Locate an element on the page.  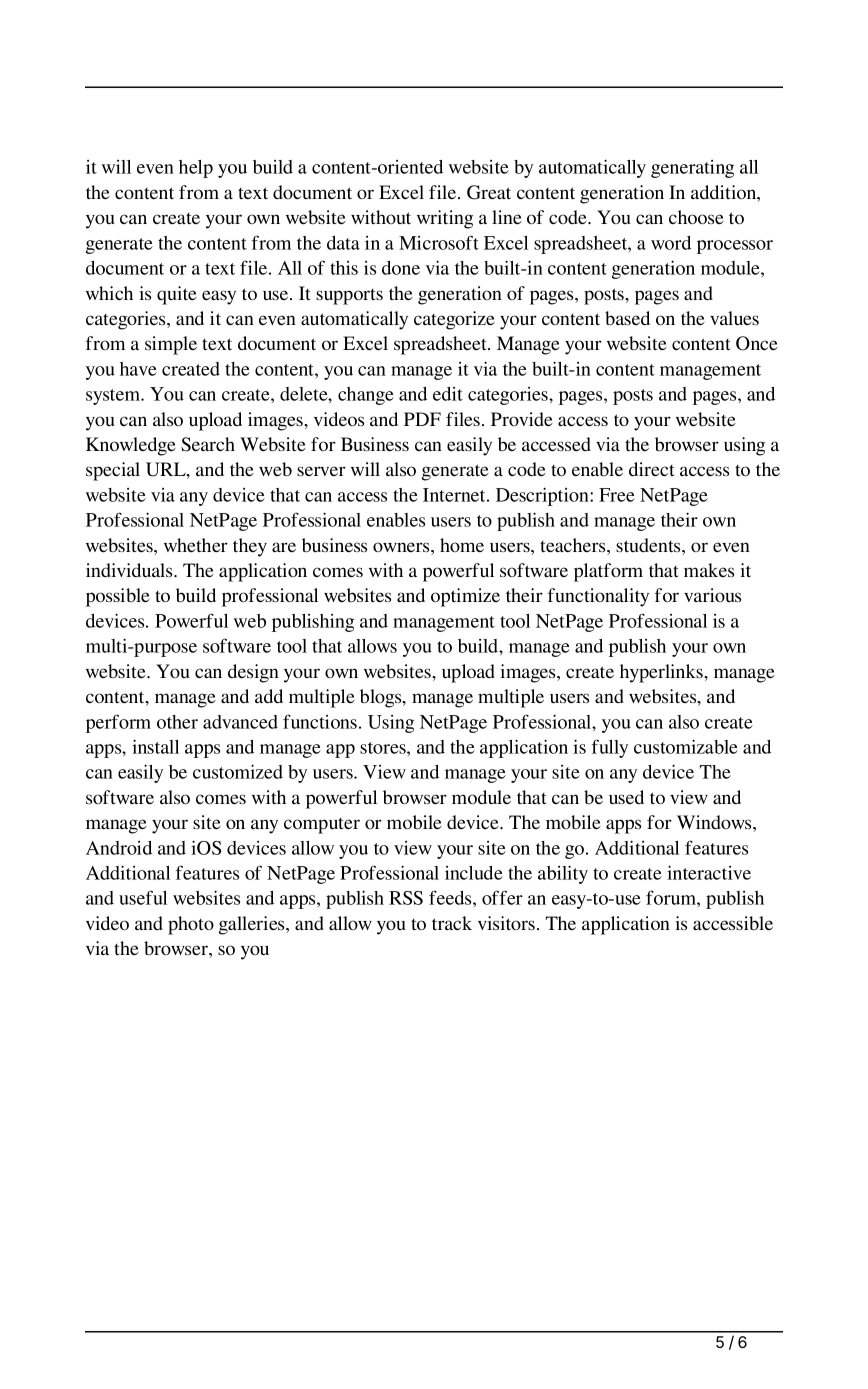
whether is located at coordinates (196, 545).
